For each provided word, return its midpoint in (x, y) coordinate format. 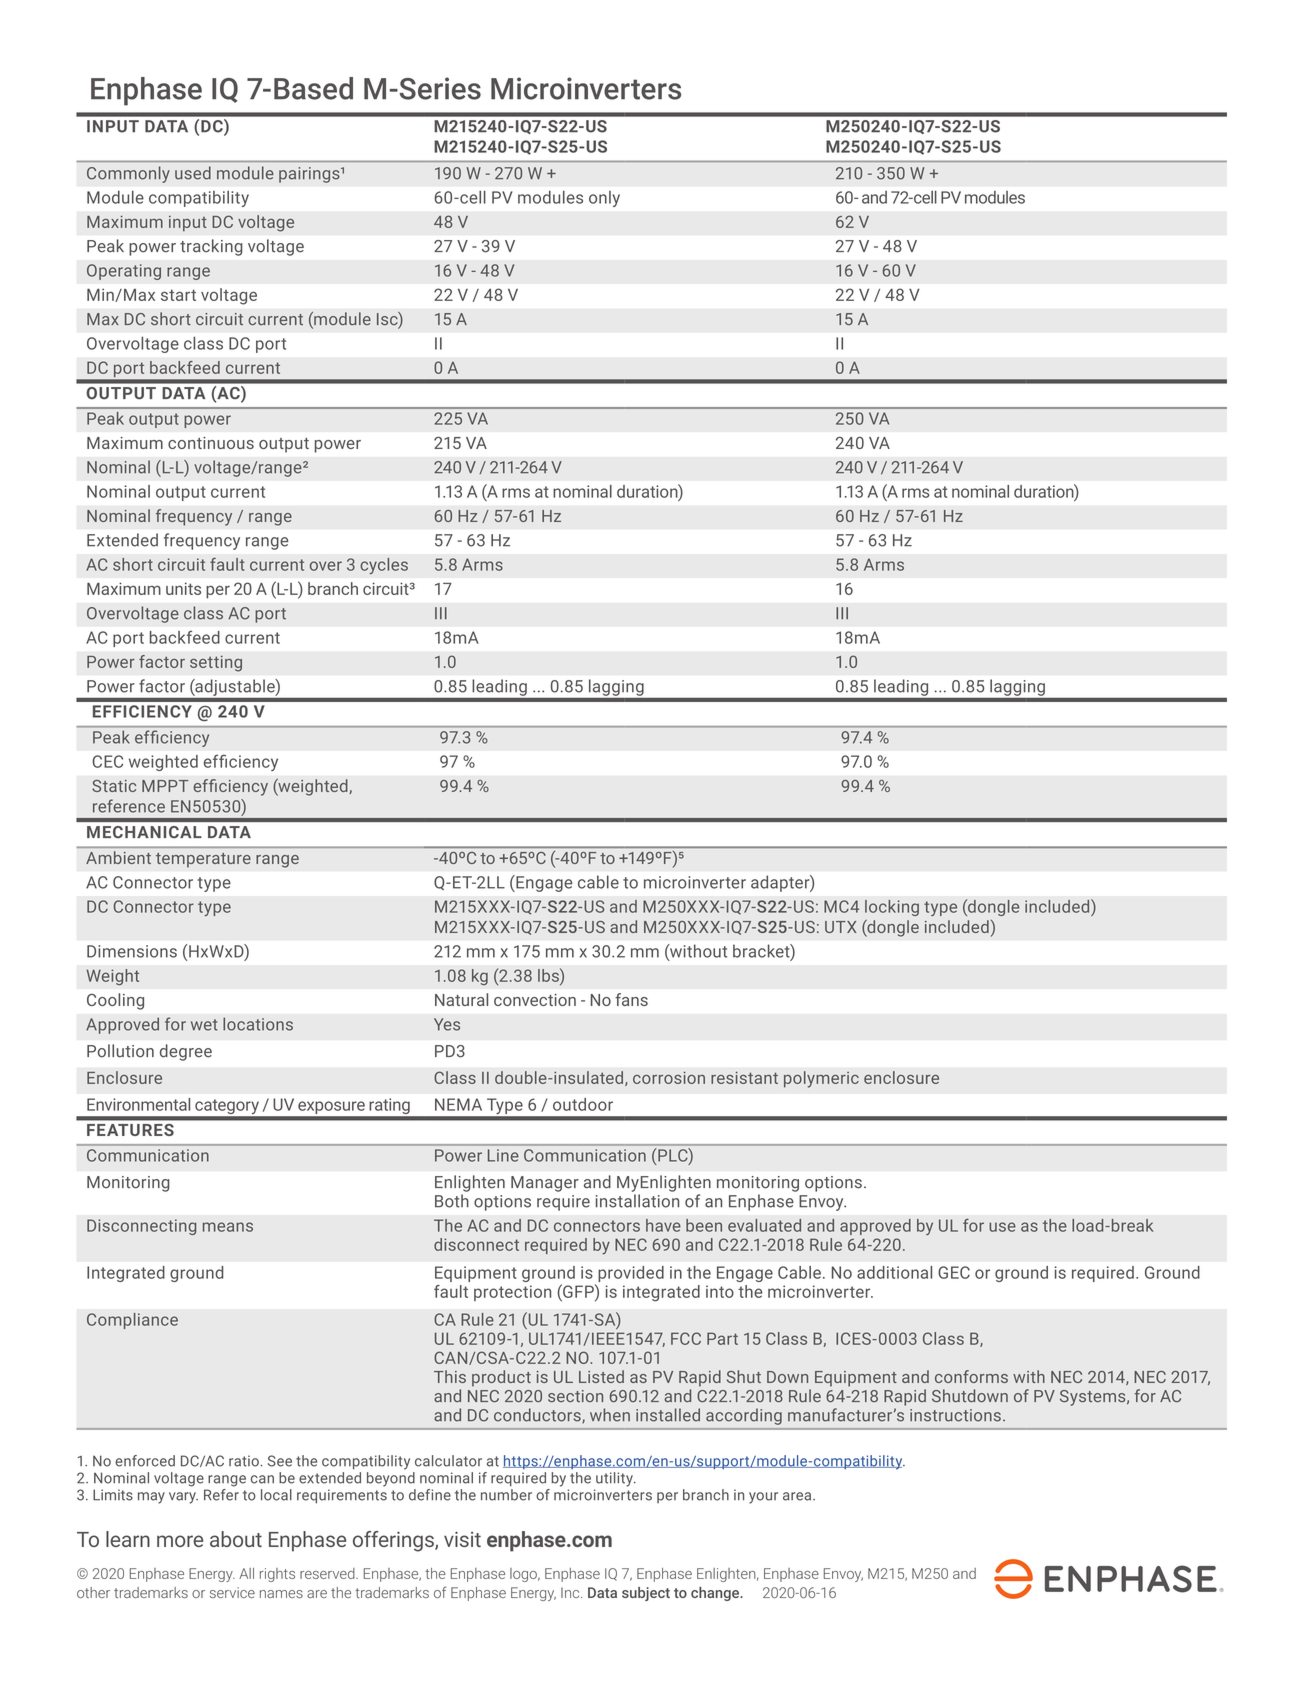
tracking (211, 247)
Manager (545, 1184)
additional (894, 1272)
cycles (384, 566)
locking (892, 908)
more (180, 1541)
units (183, 588)
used (193, 173)
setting (216, 663)
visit (462, 1539)
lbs (549, 975)
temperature (203, 860)
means (228, 1227)
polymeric (821, 1079)
